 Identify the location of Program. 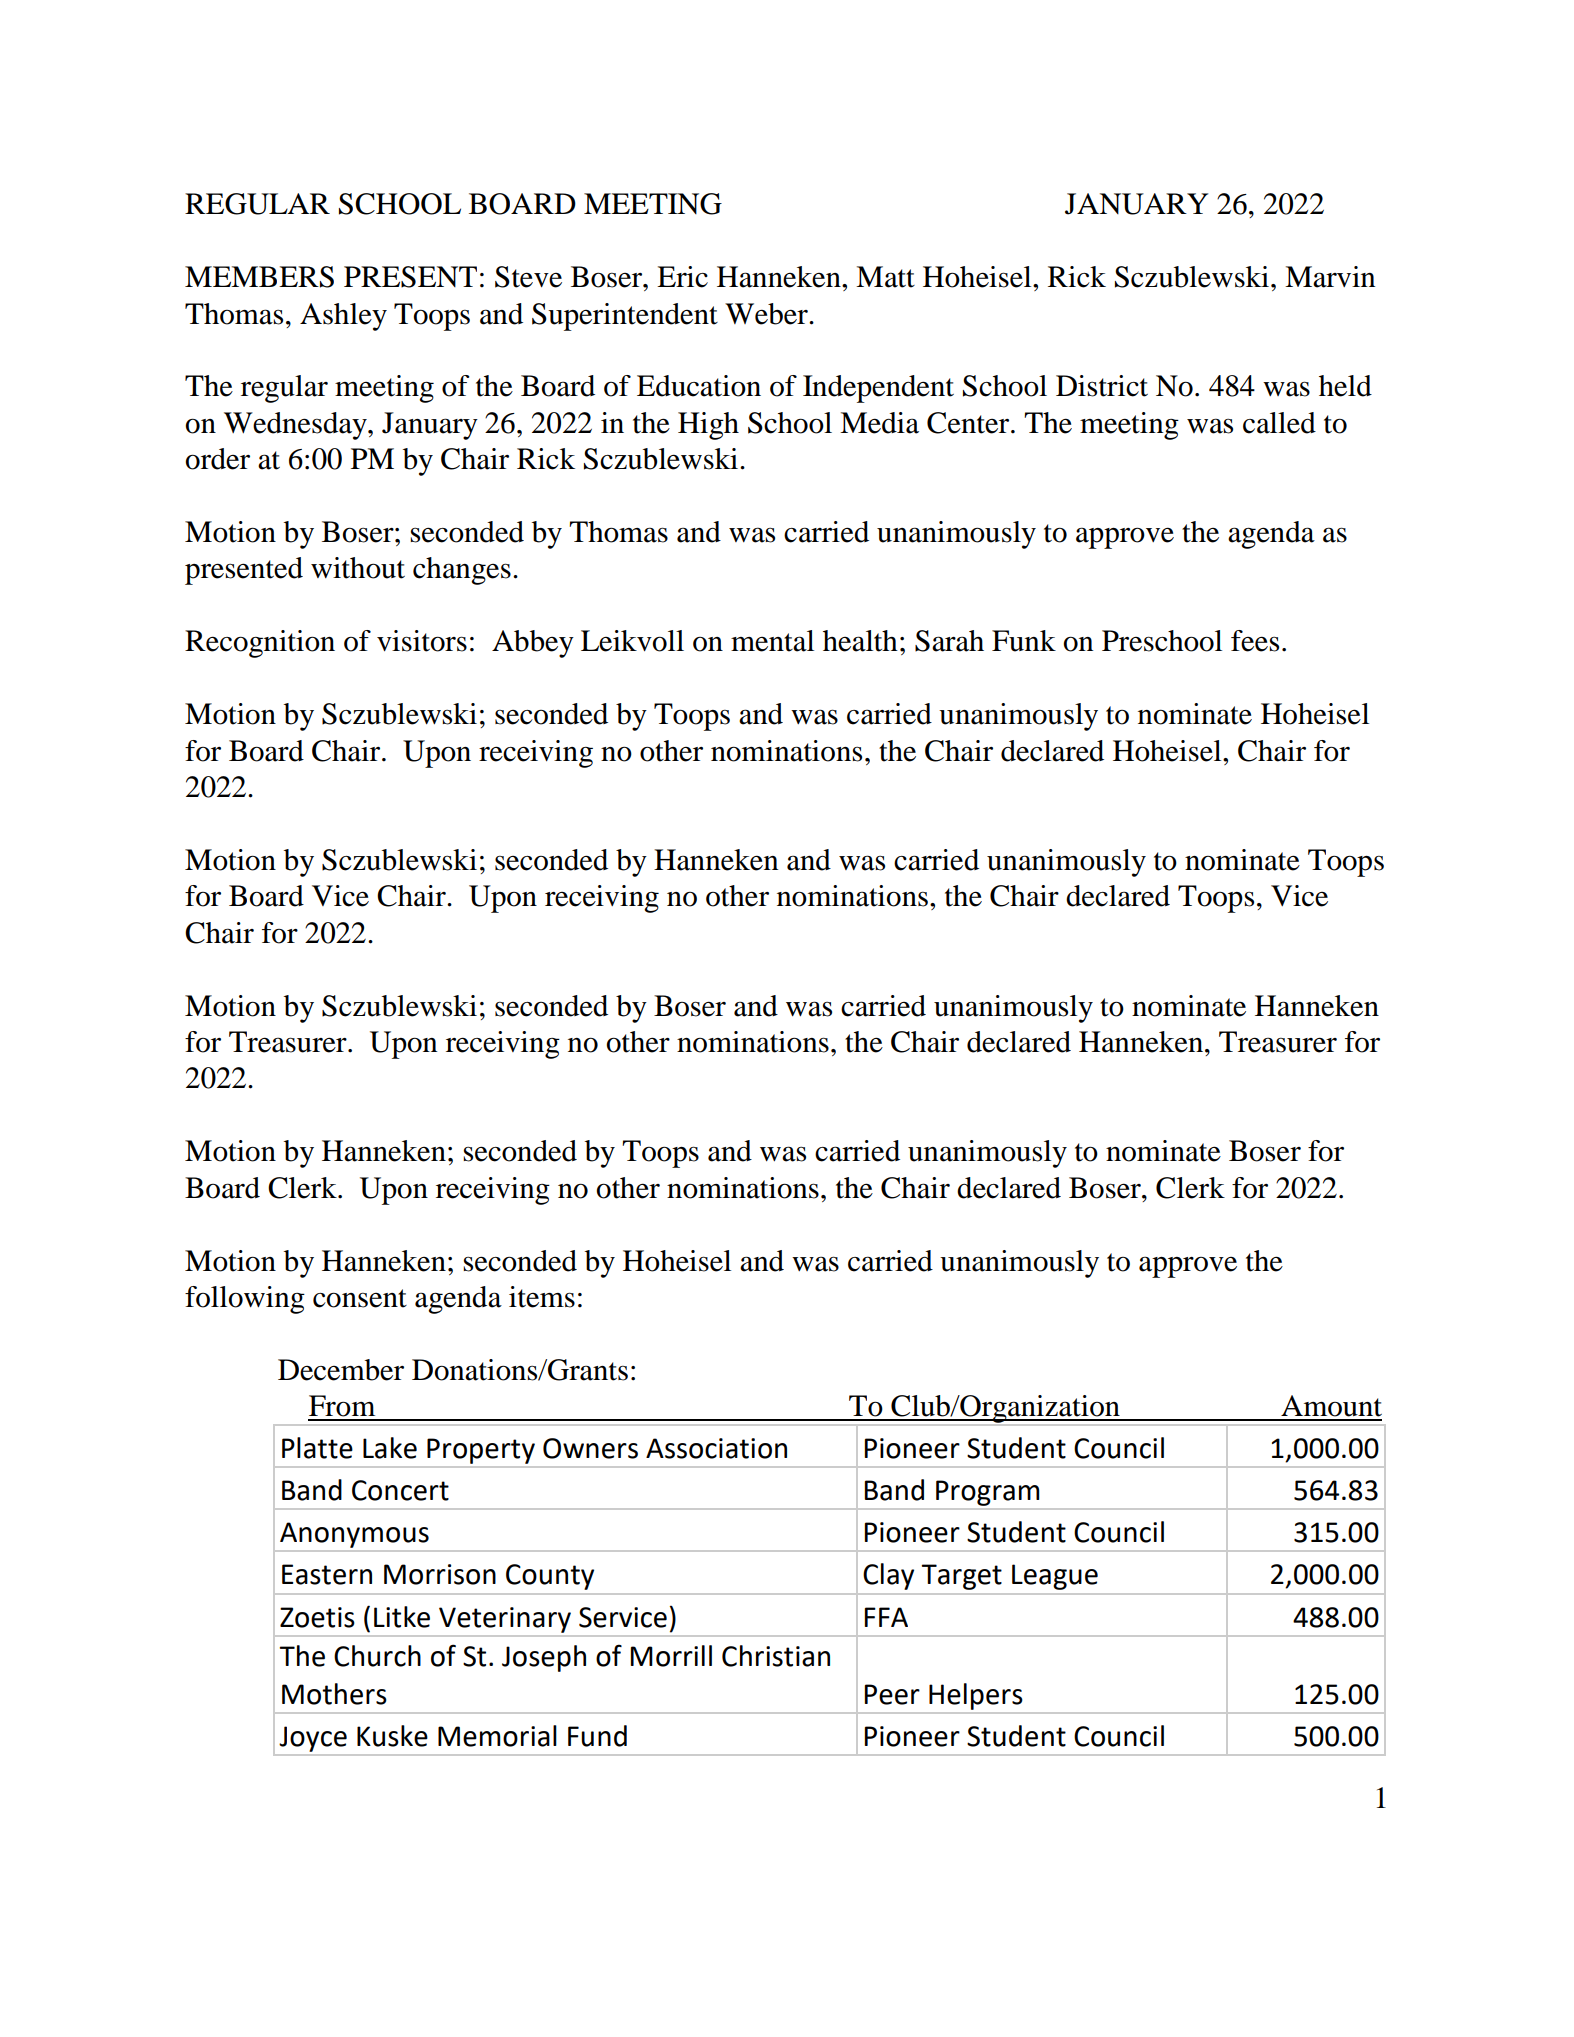
(987, 1493).
